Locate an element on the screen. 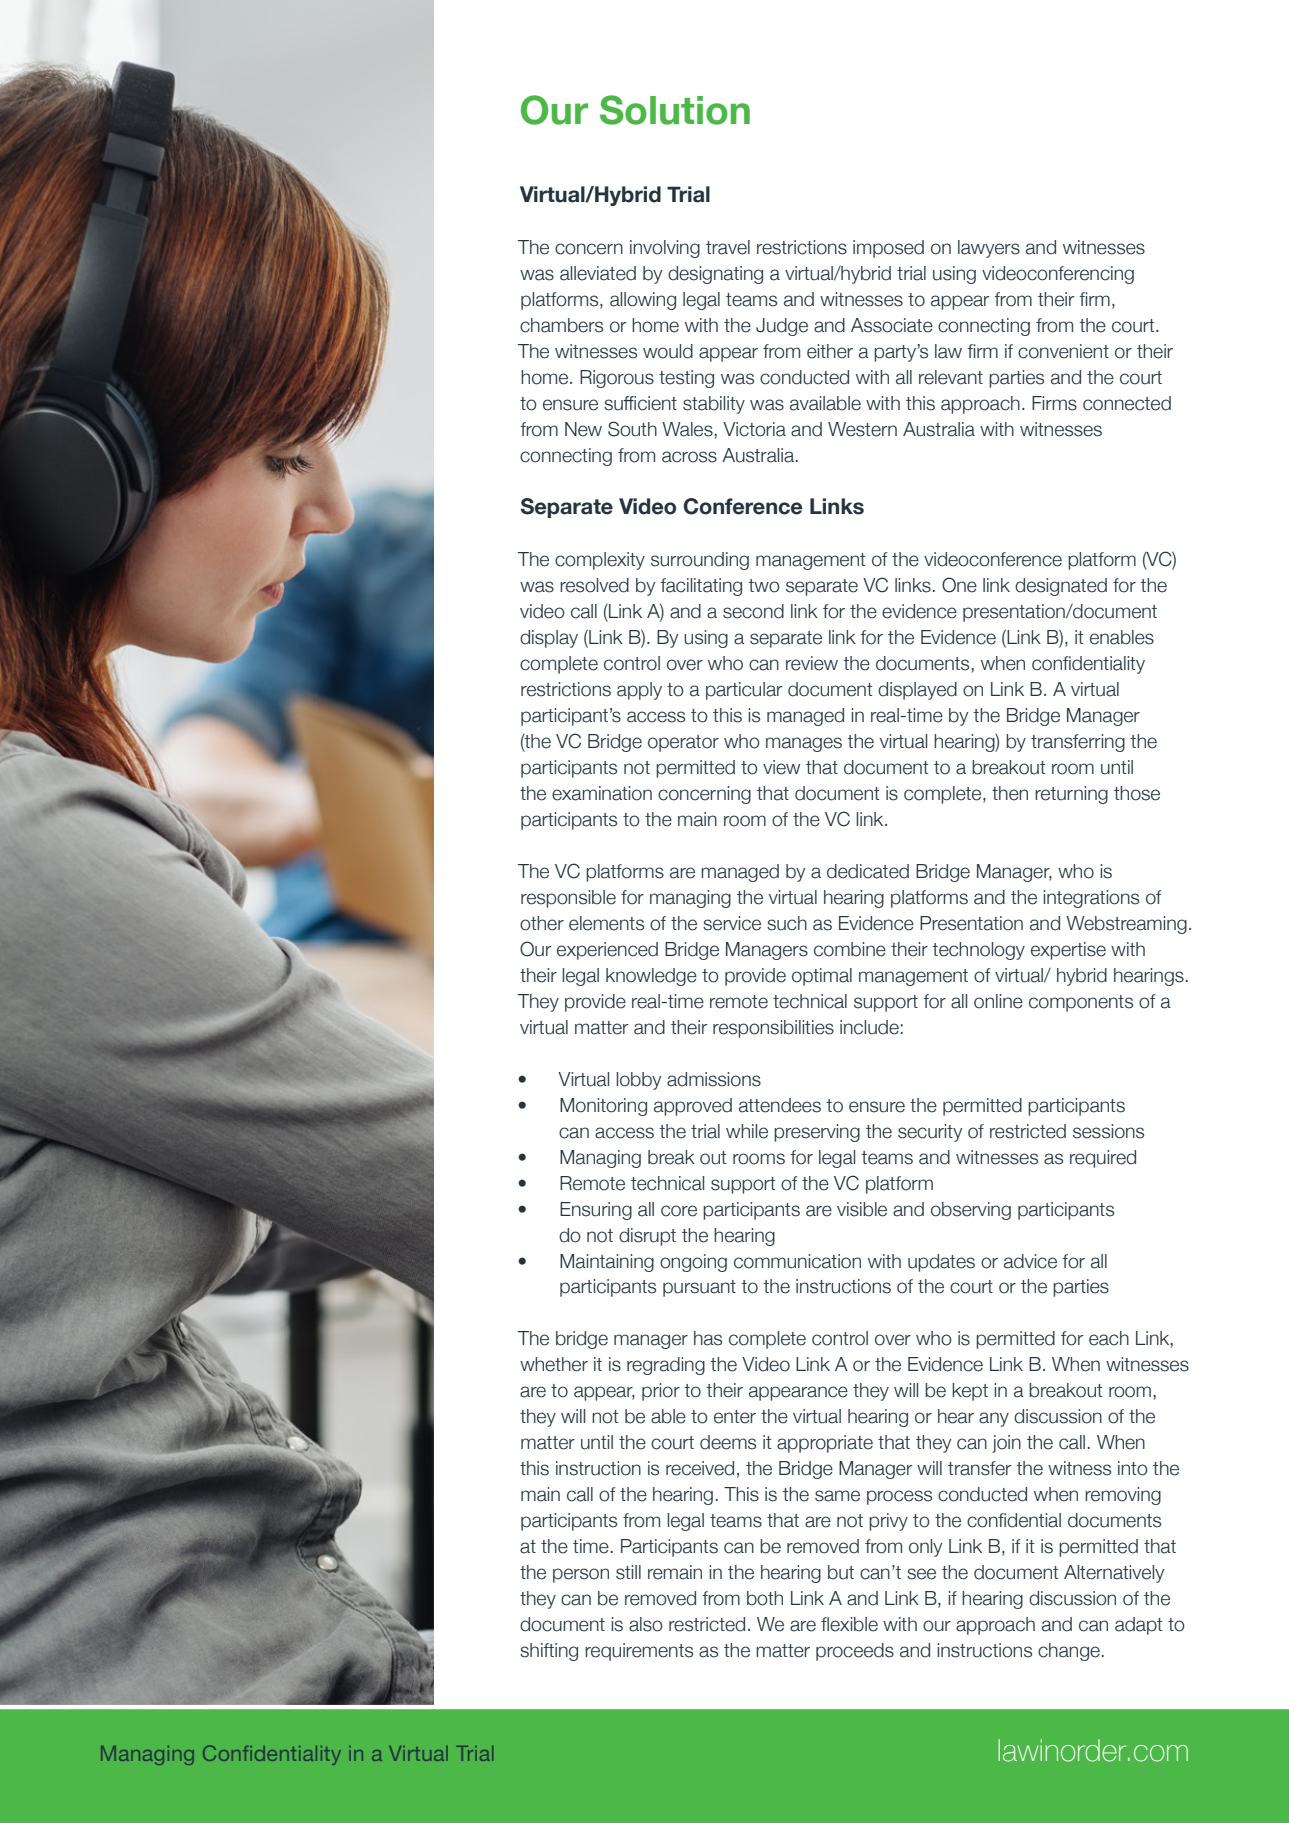 The image size is (1289, 1823). change is located at coordinates (1069, 1652).
